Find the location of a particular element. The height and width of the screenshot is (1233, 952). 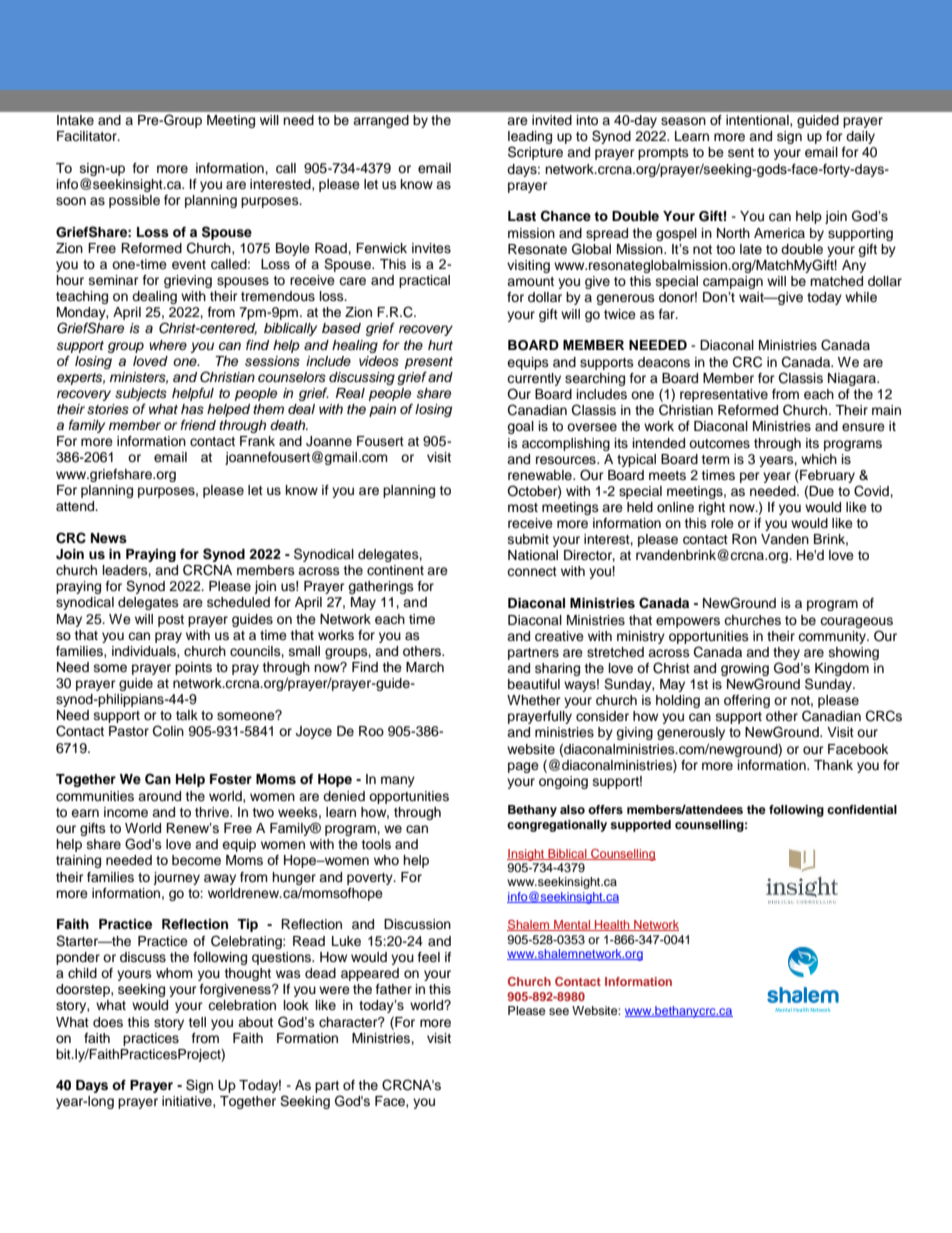

page is located at coordinates (523, 767).
